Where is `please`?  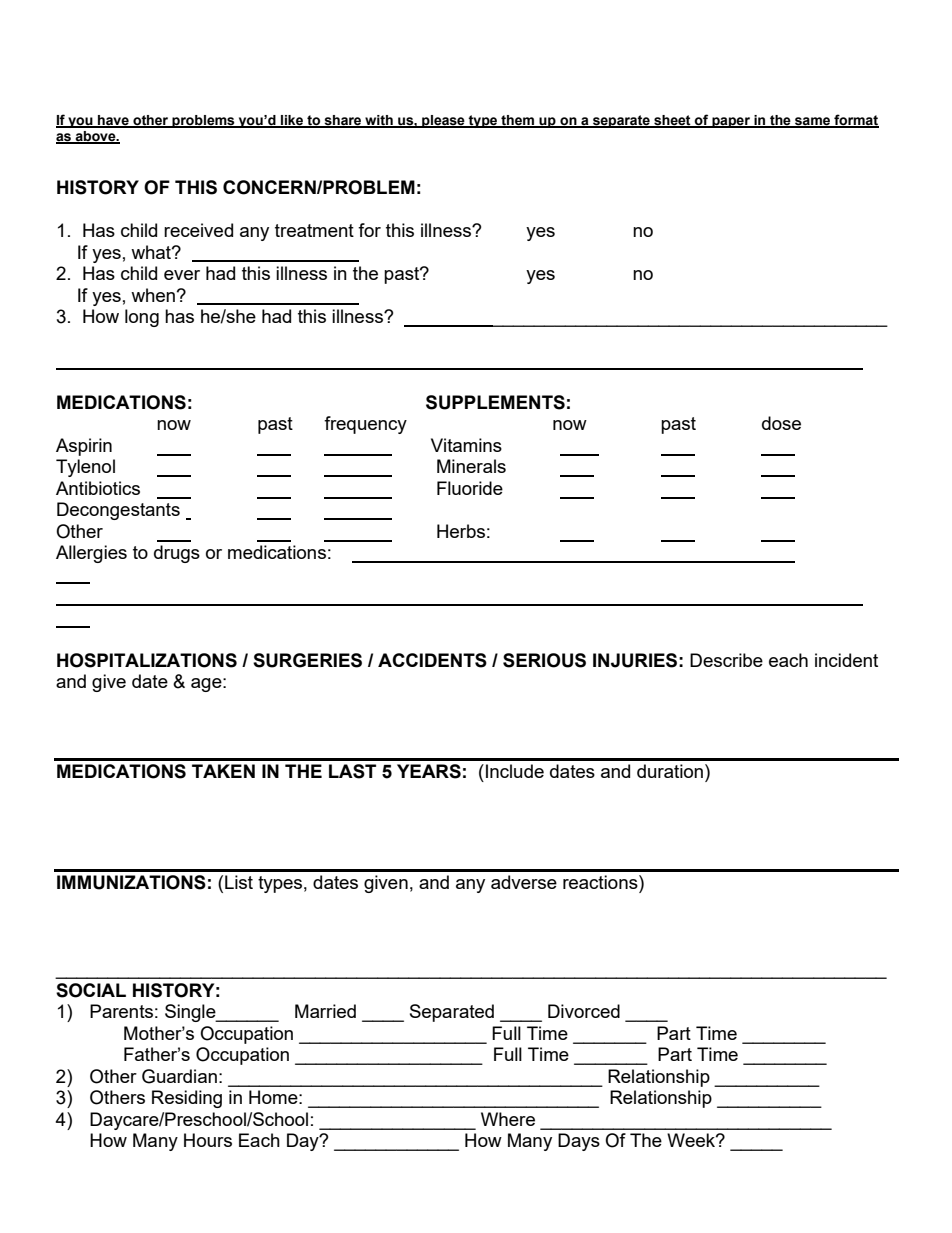
please is located at coordinates (443, 121).
